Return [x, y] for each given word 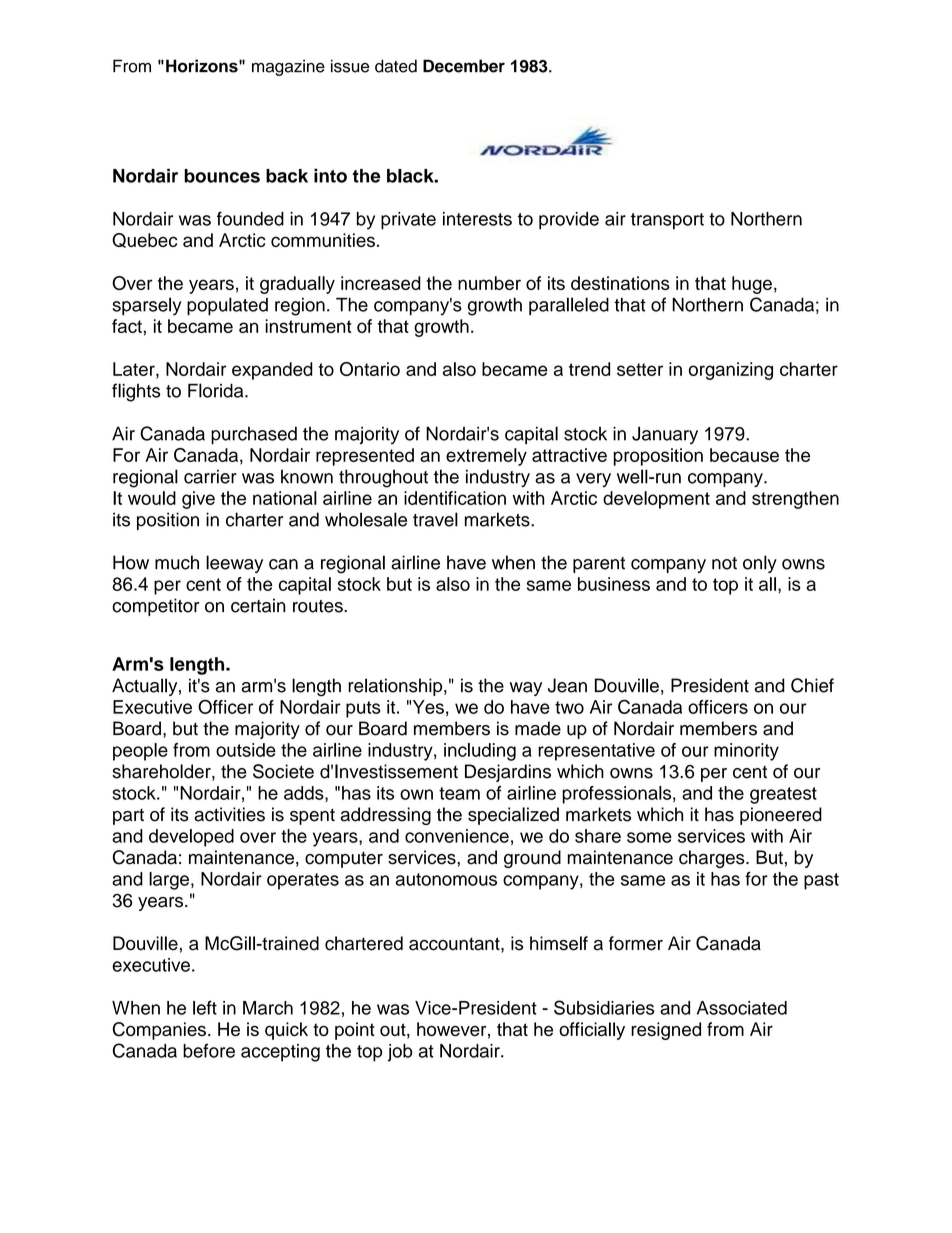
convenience [457, 836]
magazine [288, 67]
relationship [396, 687]
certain [258, 605]
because [744, 455]
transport [667, 221]
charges [713, 859]
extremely [486, 457]
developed [191, 838]
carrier [210, 476]
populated [227, 306]
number [489, 283]
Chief [812, 685]
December [464, 66]
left [205, 1007]
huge [752, 285]
